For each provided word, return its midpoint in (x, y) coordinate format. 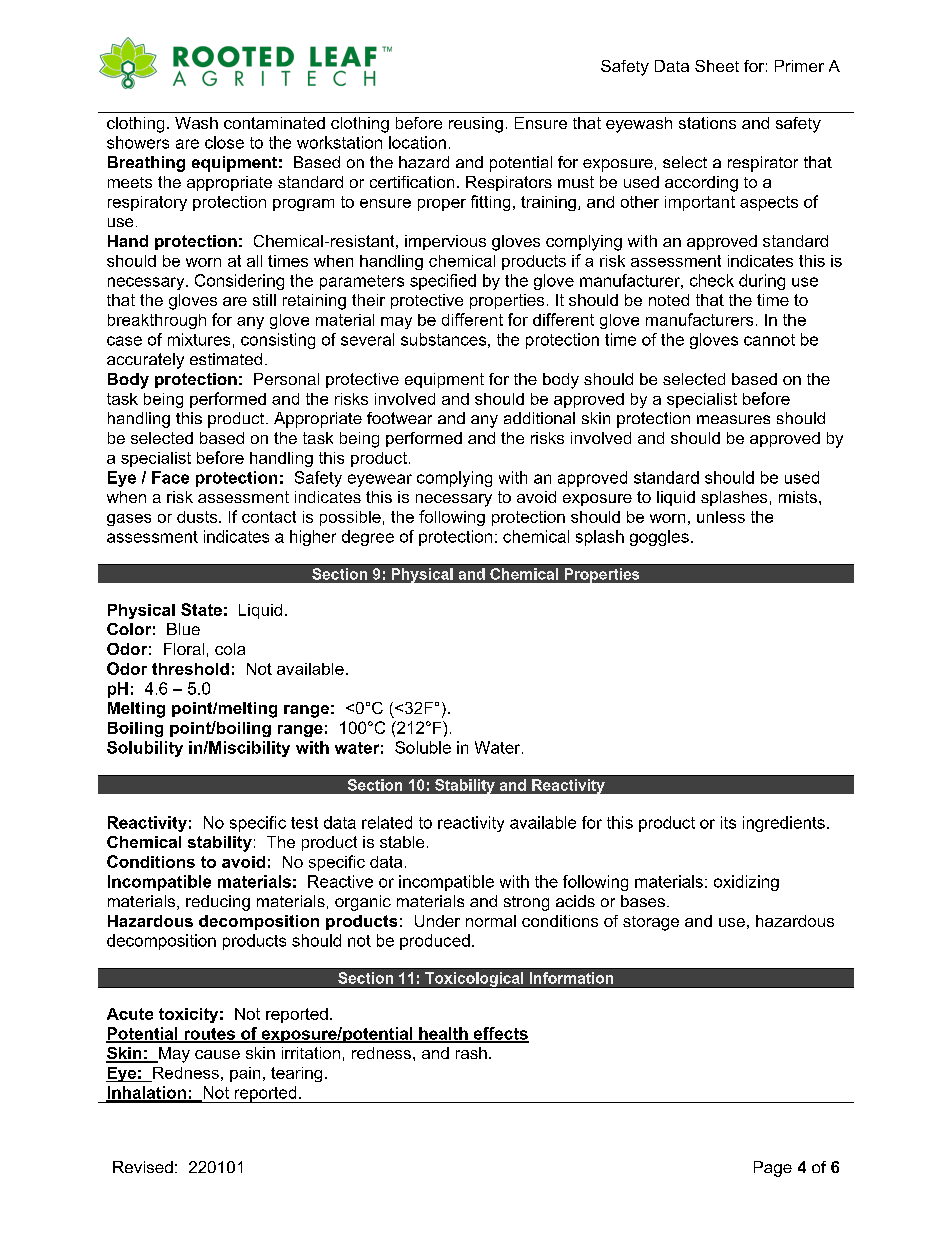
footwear (399, 418)
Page (773, 1169)
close (224, 142)
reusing (476, 125)
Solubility (145, 749)
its (728, 822)
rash (471, 1053)
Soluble (423, 747)
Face (170, 477)
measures (733, 419)
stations (707, 123)
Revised (143, 1167)
